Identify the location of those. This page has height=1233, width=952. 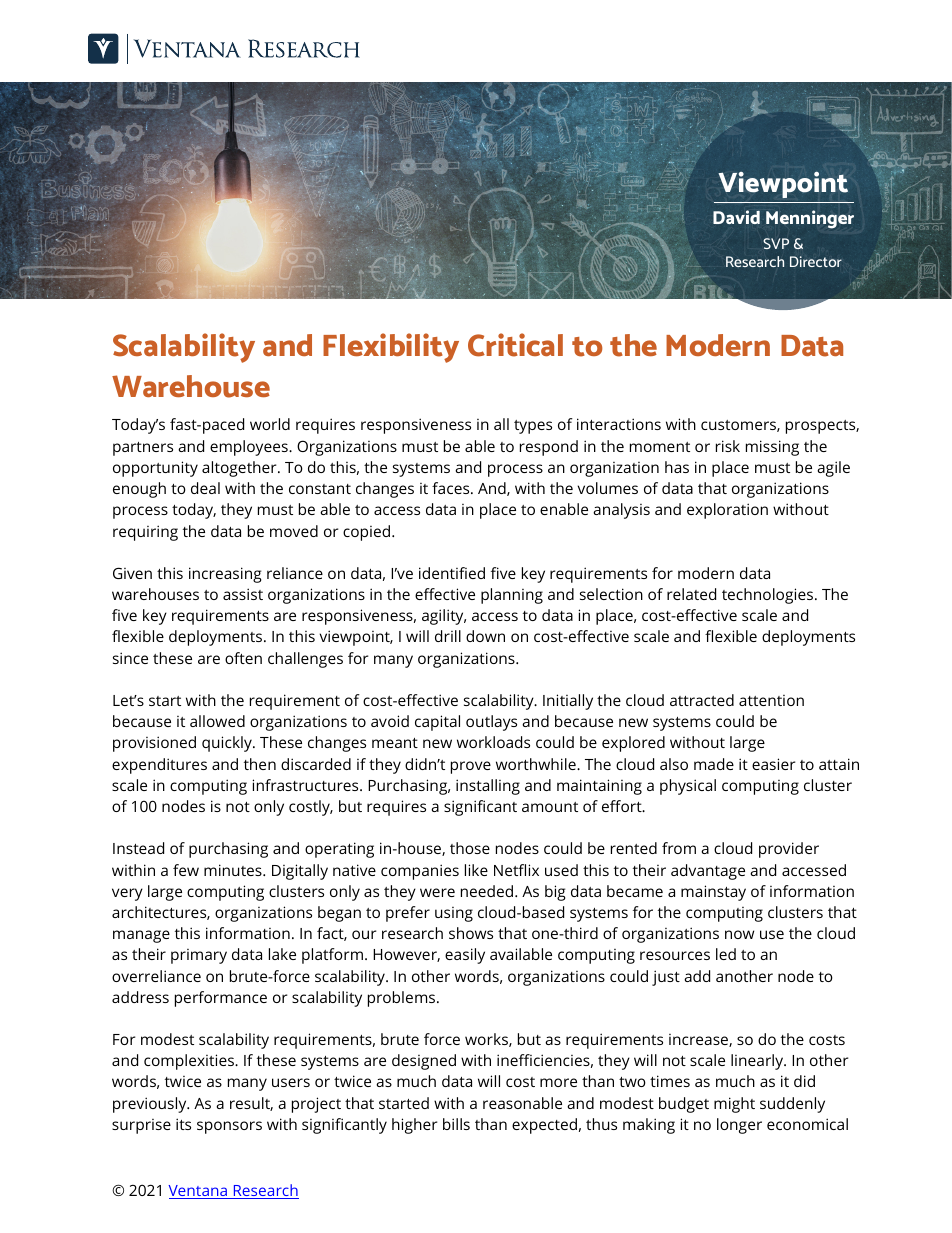
(470, 848).
